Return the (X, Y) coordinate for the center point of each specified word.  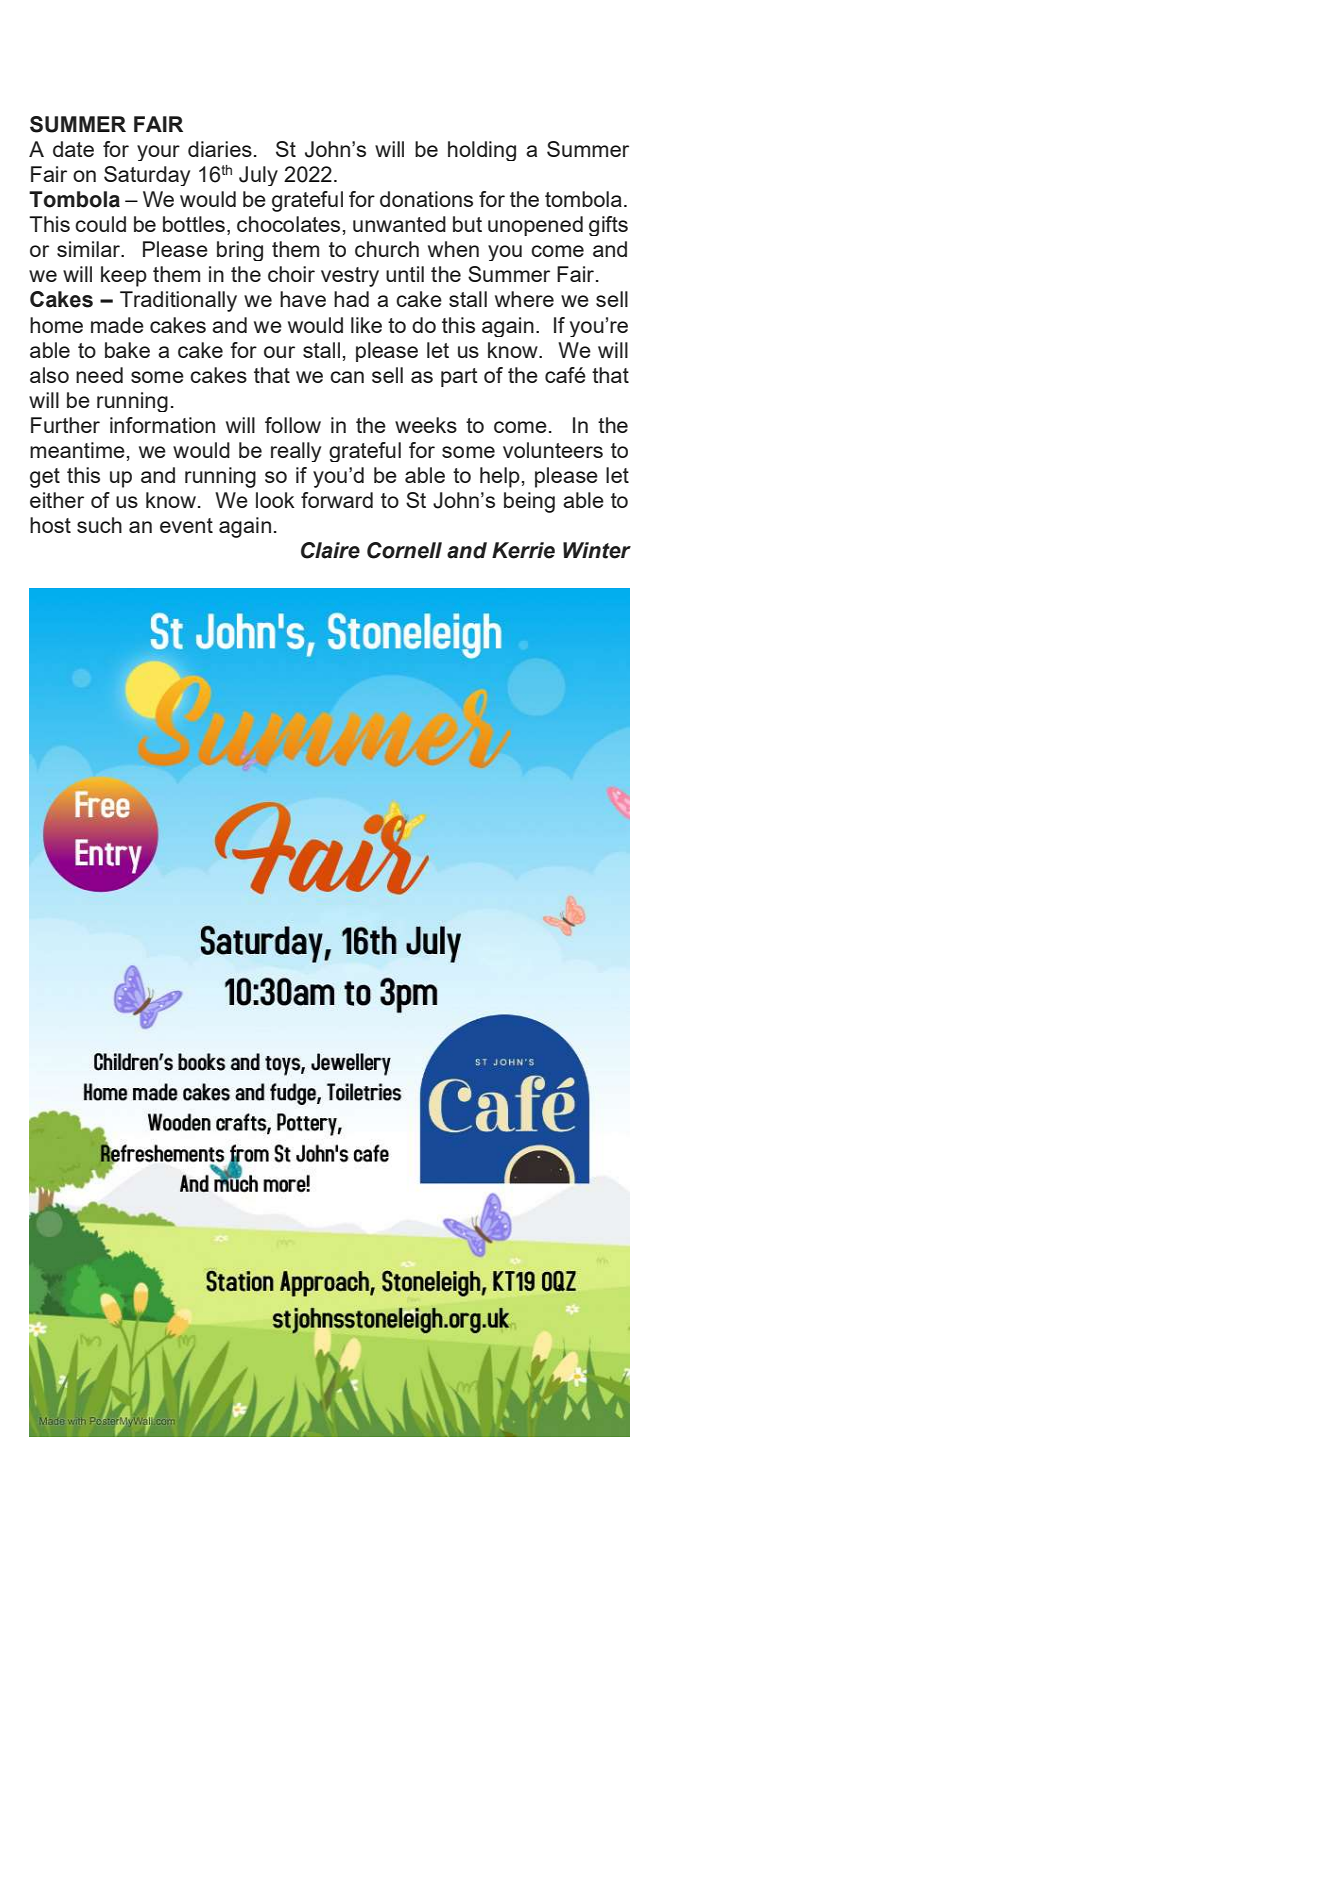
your (158, 153)
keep (124, 276)
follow (293, 425)
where (524, 299)
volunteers (553, 450)
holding (482, 151)
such (99, 525)
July (258, 176)
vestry (350, 277)
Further (65, 425)
